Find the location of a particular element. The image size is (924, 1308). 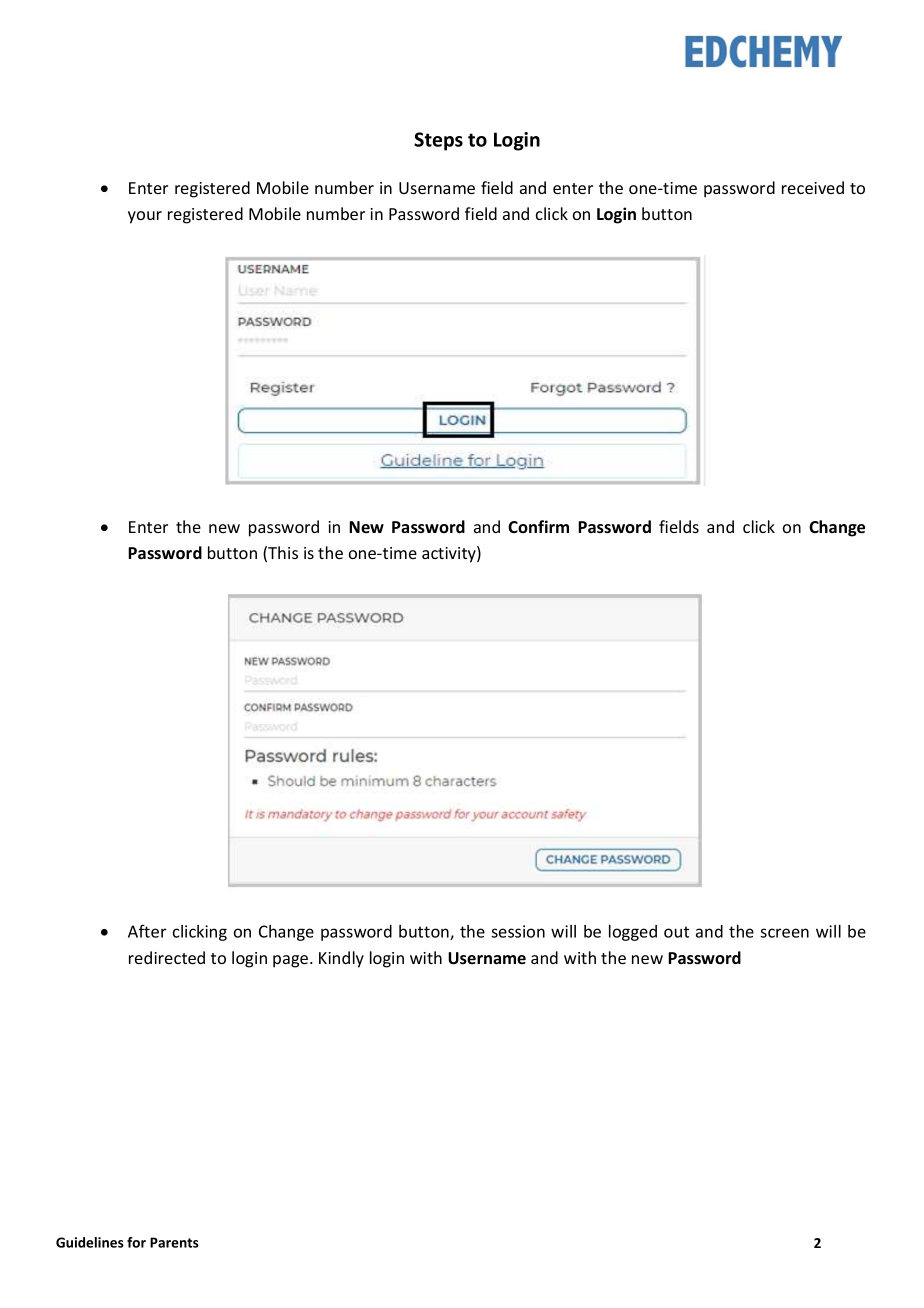

Kindly is located at coordinates (341, 959).
